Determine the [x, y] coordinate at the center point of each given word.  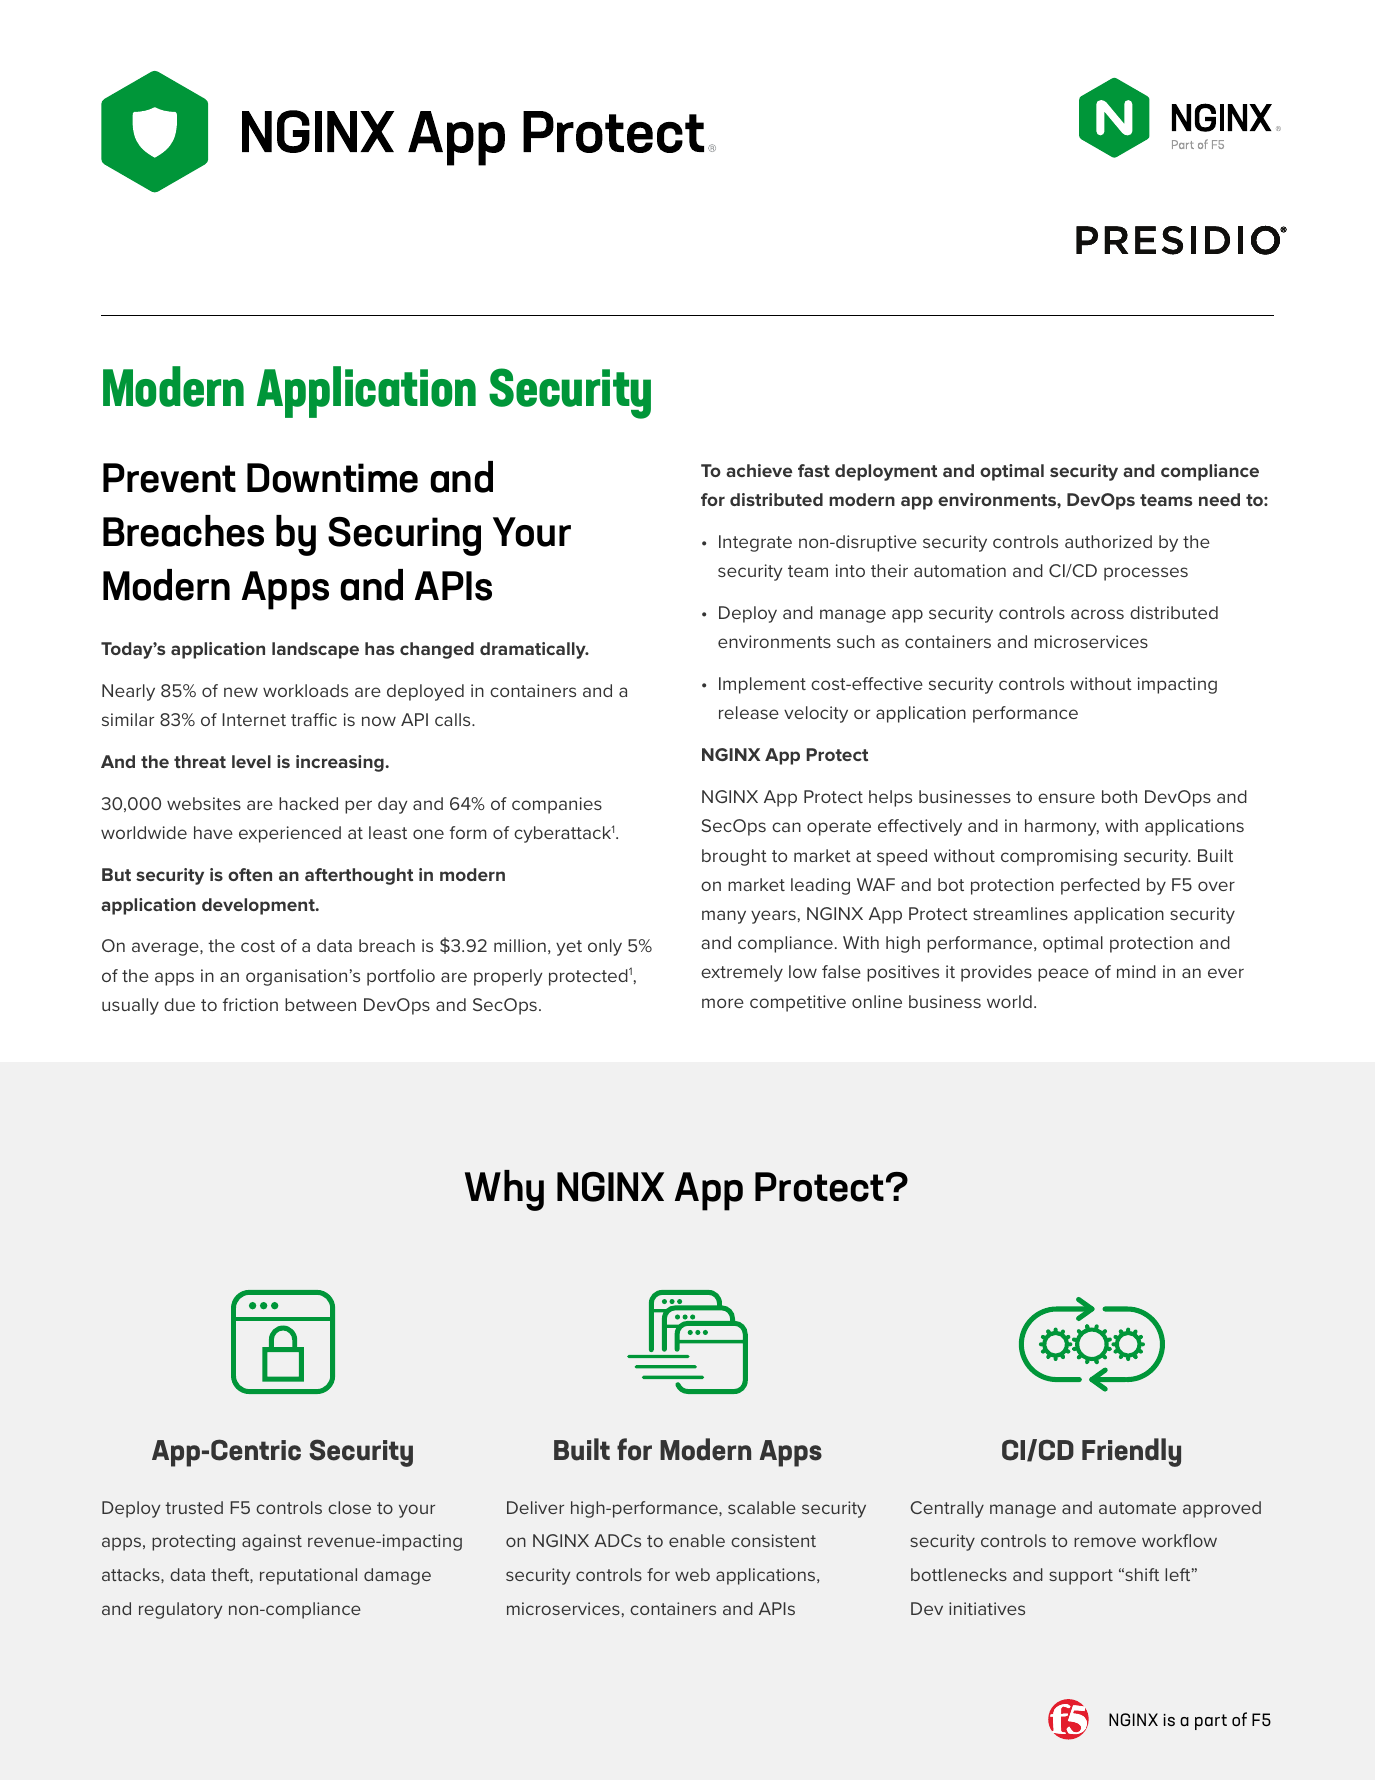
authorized [1108, 541]
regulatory [180, 1610]
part [1211, 1722]
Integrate [755, 543]
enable [697, 1540]
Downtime [332, 478]
